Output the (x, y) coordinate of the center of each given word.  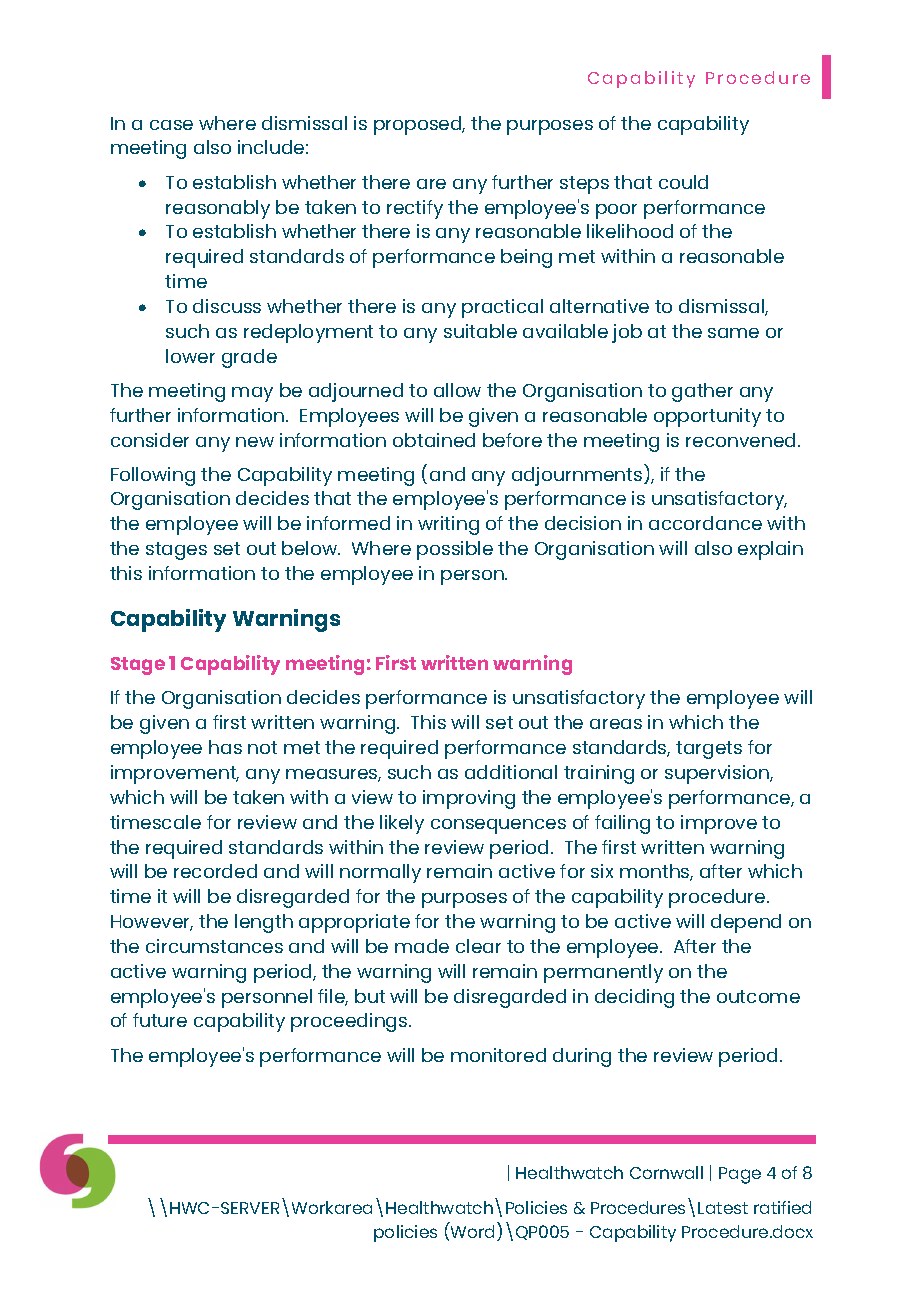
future (160, 1020)
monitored (498, 1055)
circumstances (214, 946)
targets (709, 750)
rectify (415, 209)
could (683, 182)
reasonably (218, 209)
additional (511, 772)
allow (457, 390)
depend (746, 923)
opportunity (707, 417)
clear (478, 946)
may (252, 394)
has (225, 747)
